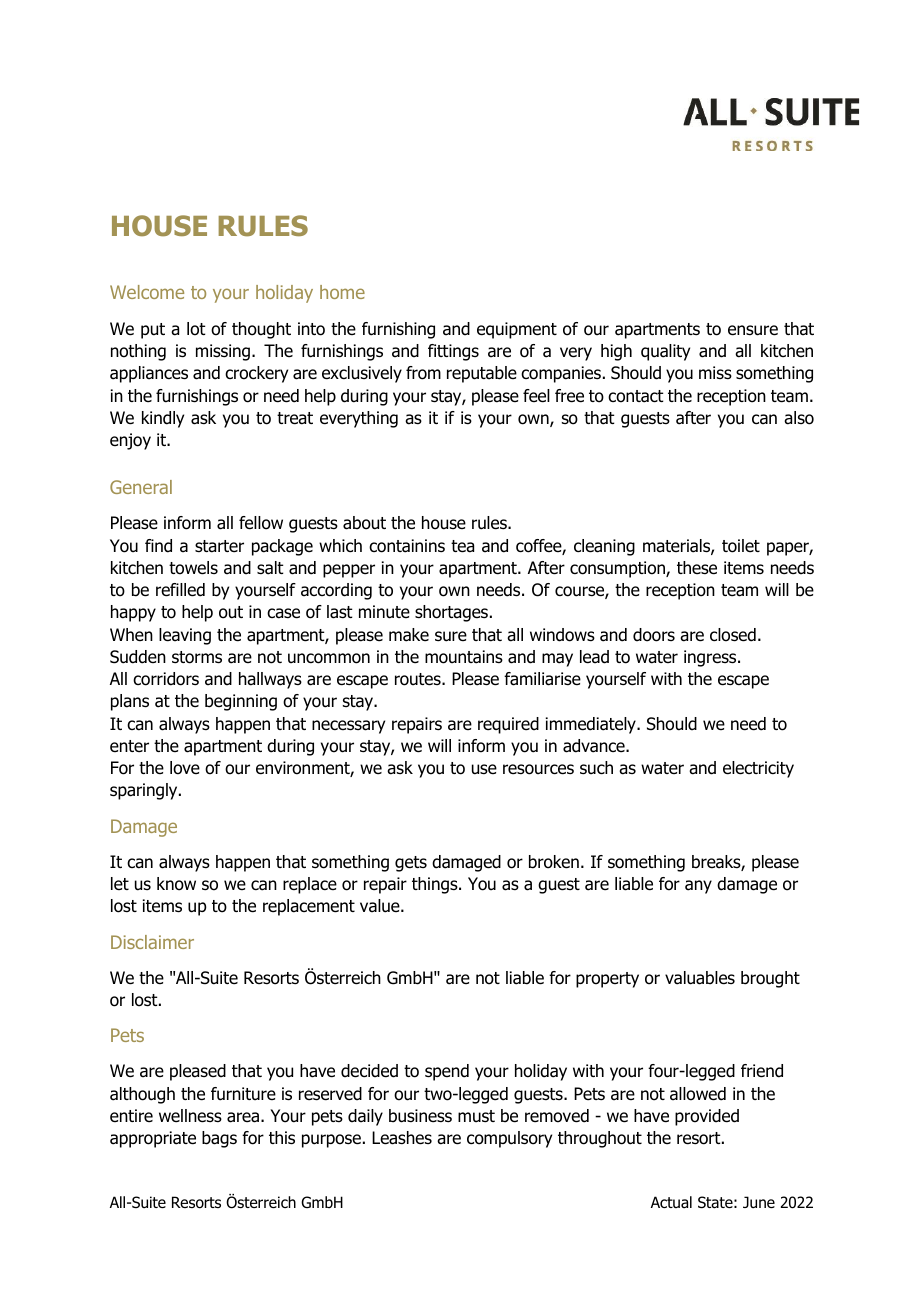  I want to click on required, so click(508, 725).
